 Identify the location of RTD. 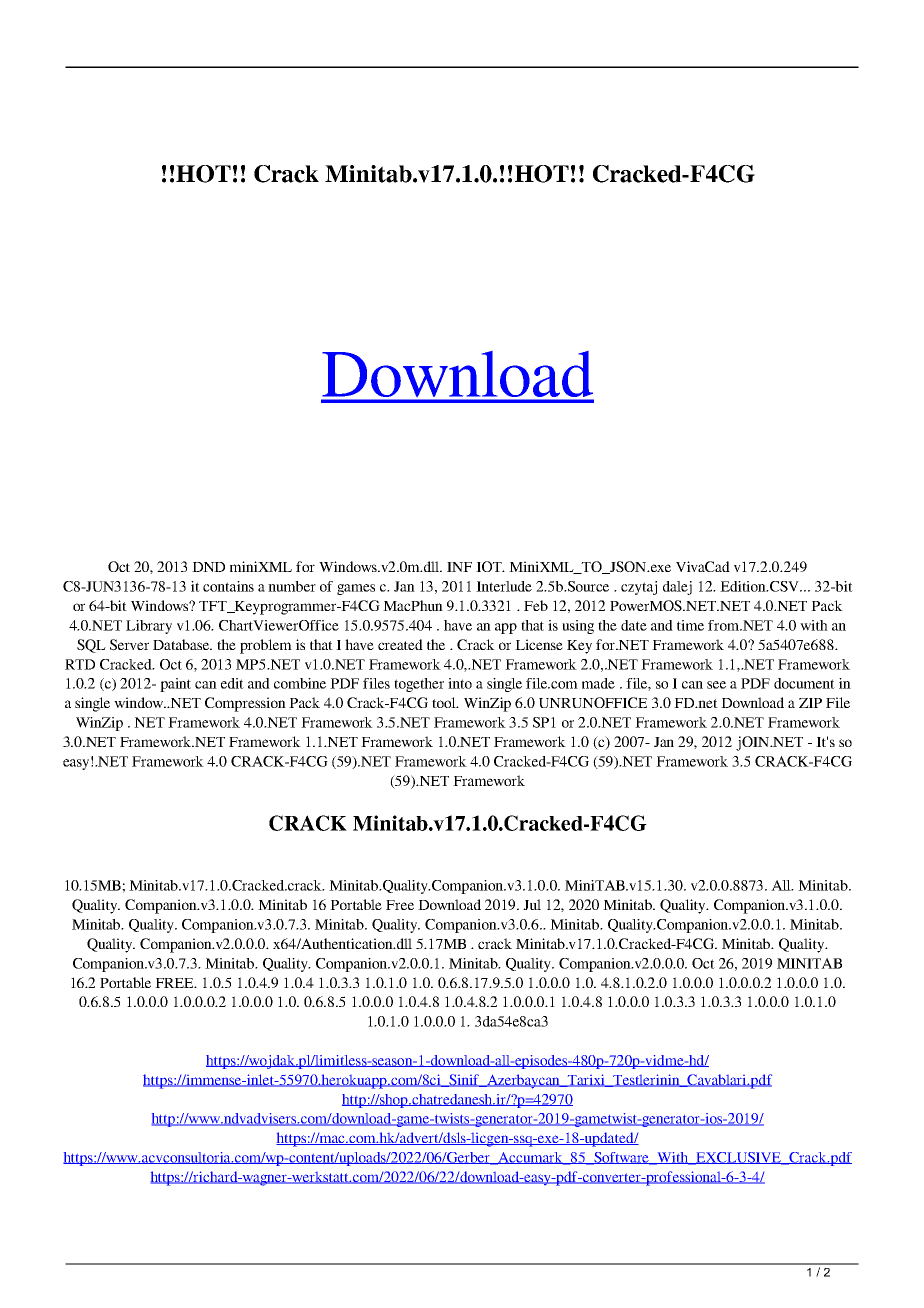
(80, 664).
